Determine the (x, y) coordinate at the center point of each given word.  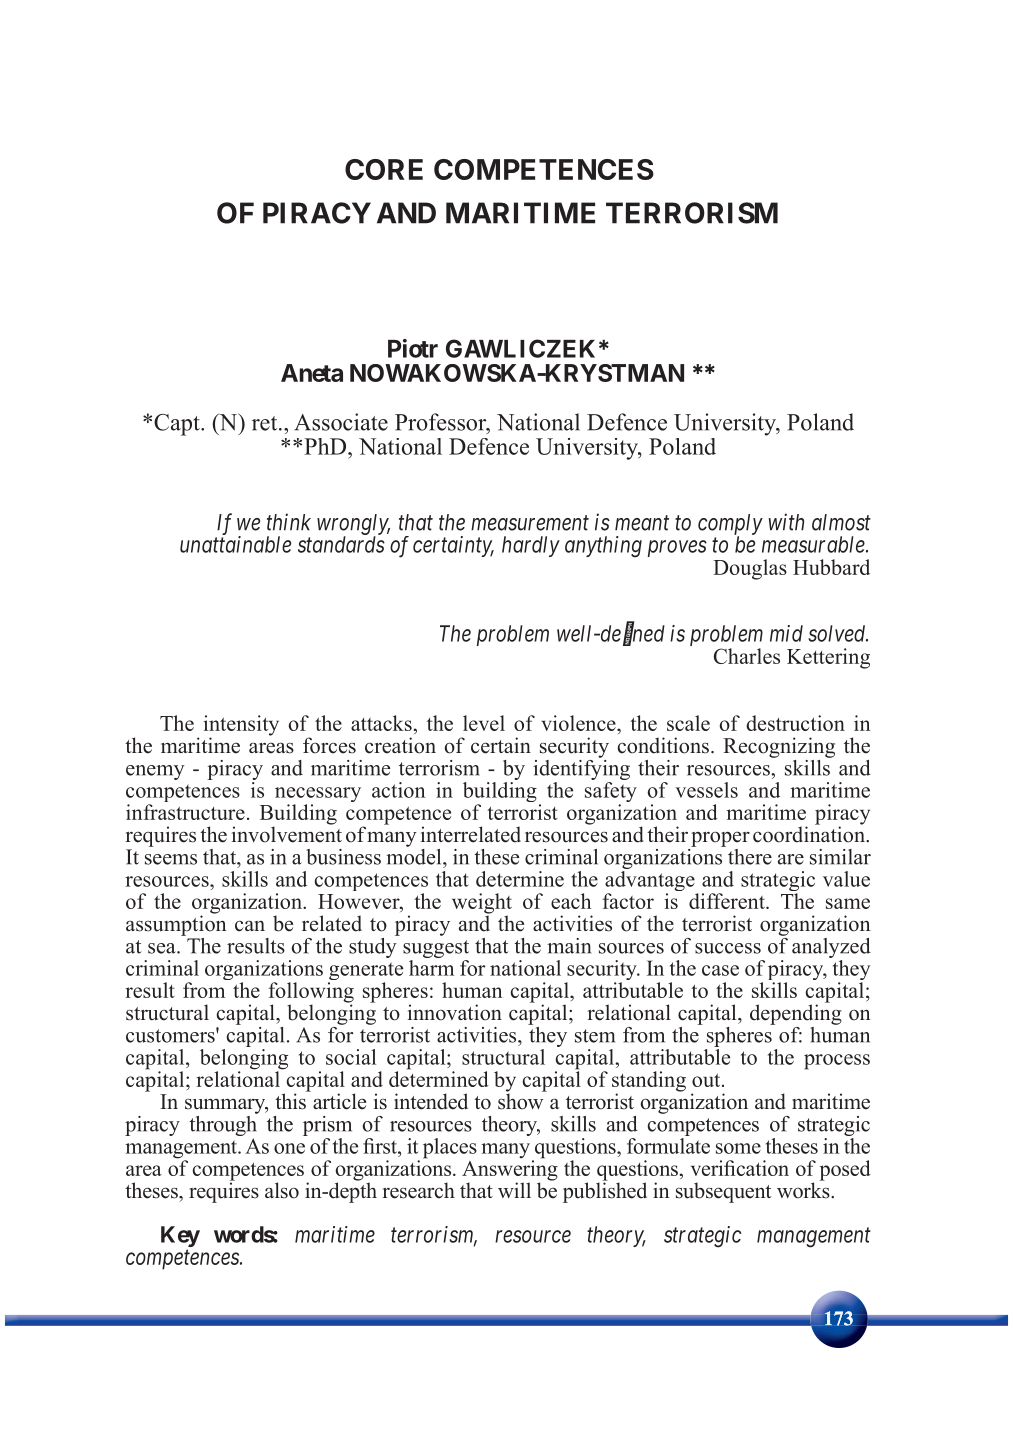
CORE (384, 169)
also (282, 1190)
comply (730, 525)
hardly (531, 546)
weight (482, 904)
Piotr (413, 348)
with (786, 522)
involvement (287, 833)
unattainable (235, 544)
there (748, 855)
